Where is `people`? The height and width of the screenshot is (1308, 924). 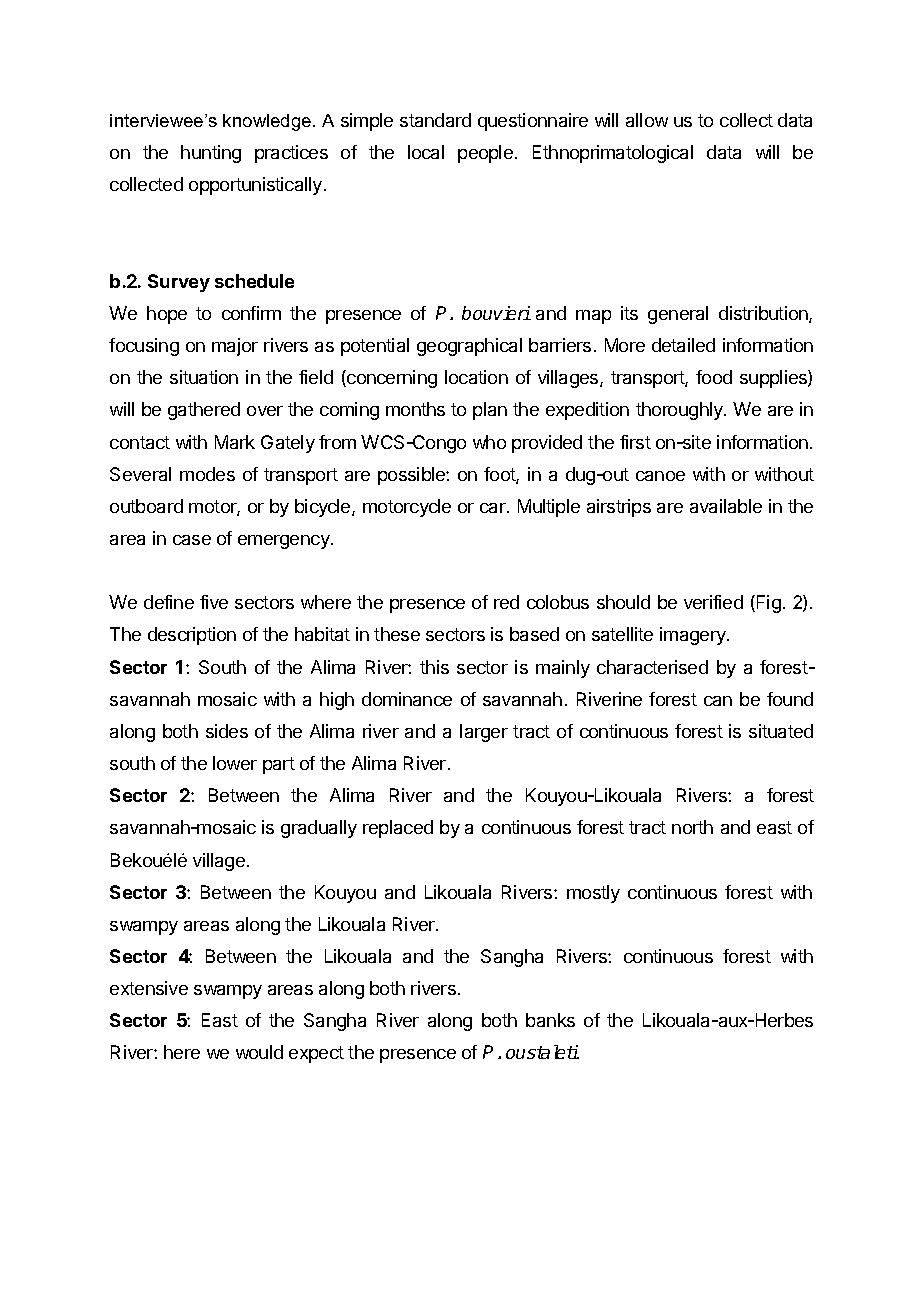
people is located at coordinates (485, 154).
